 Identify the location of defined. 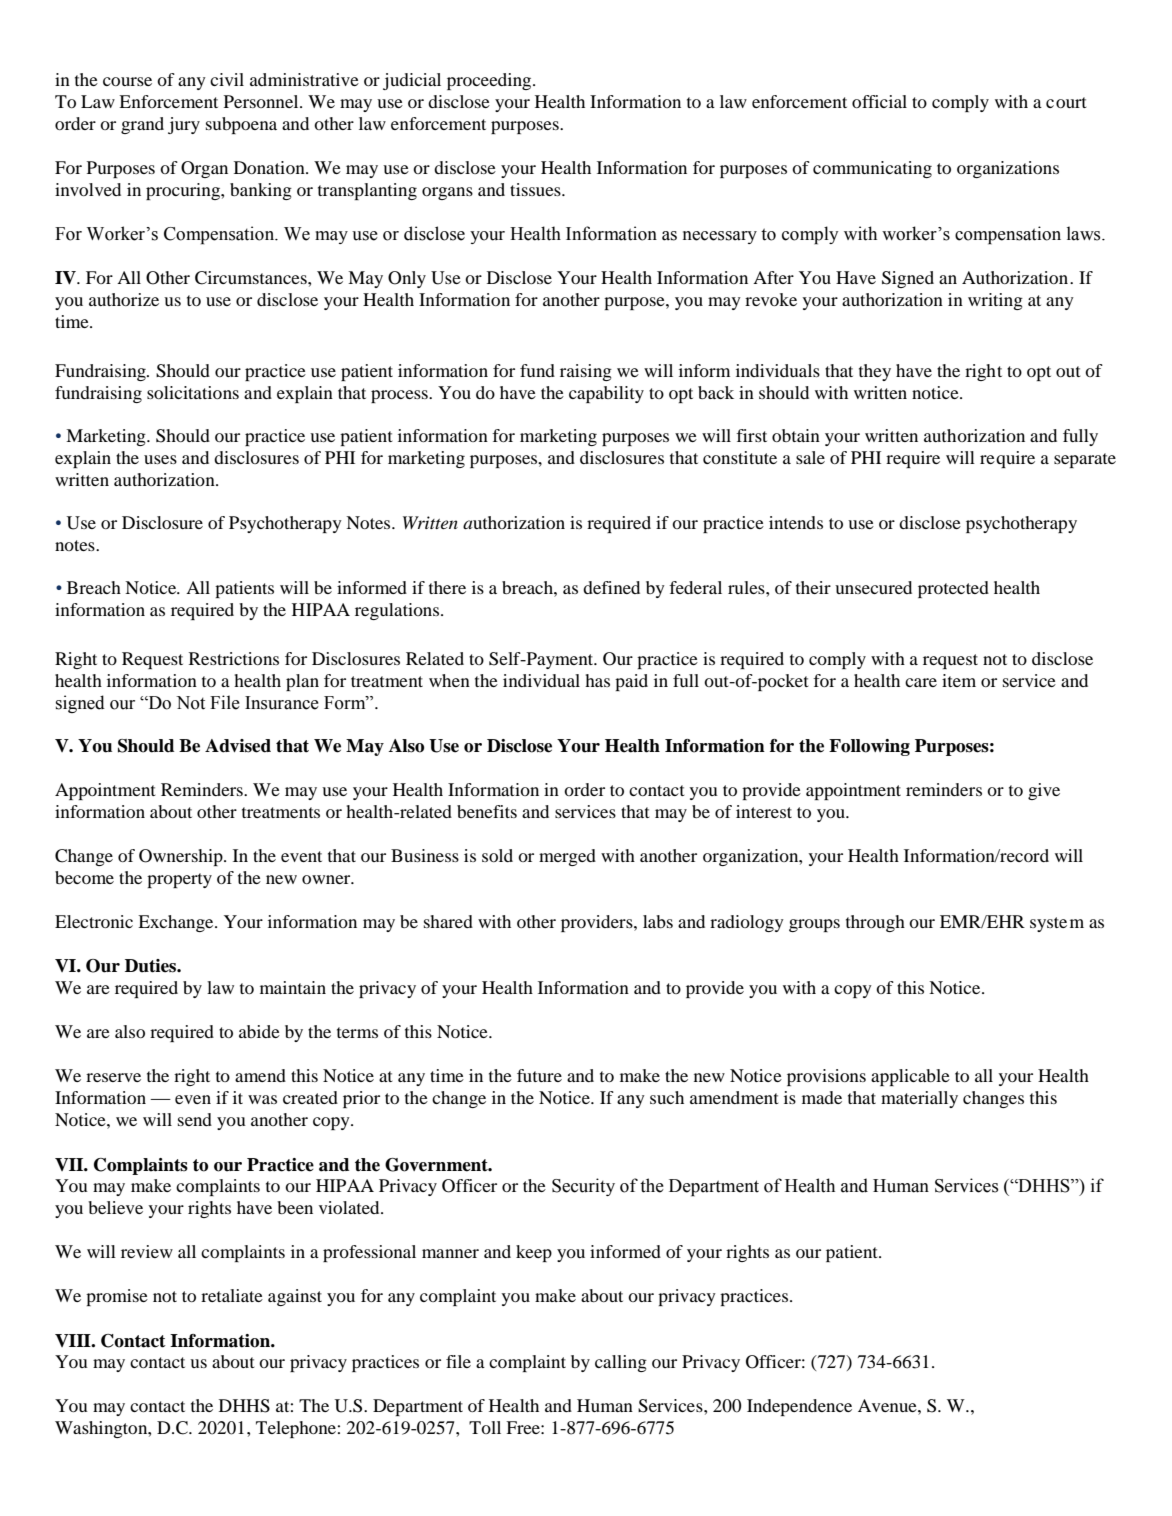
(611, 587).
